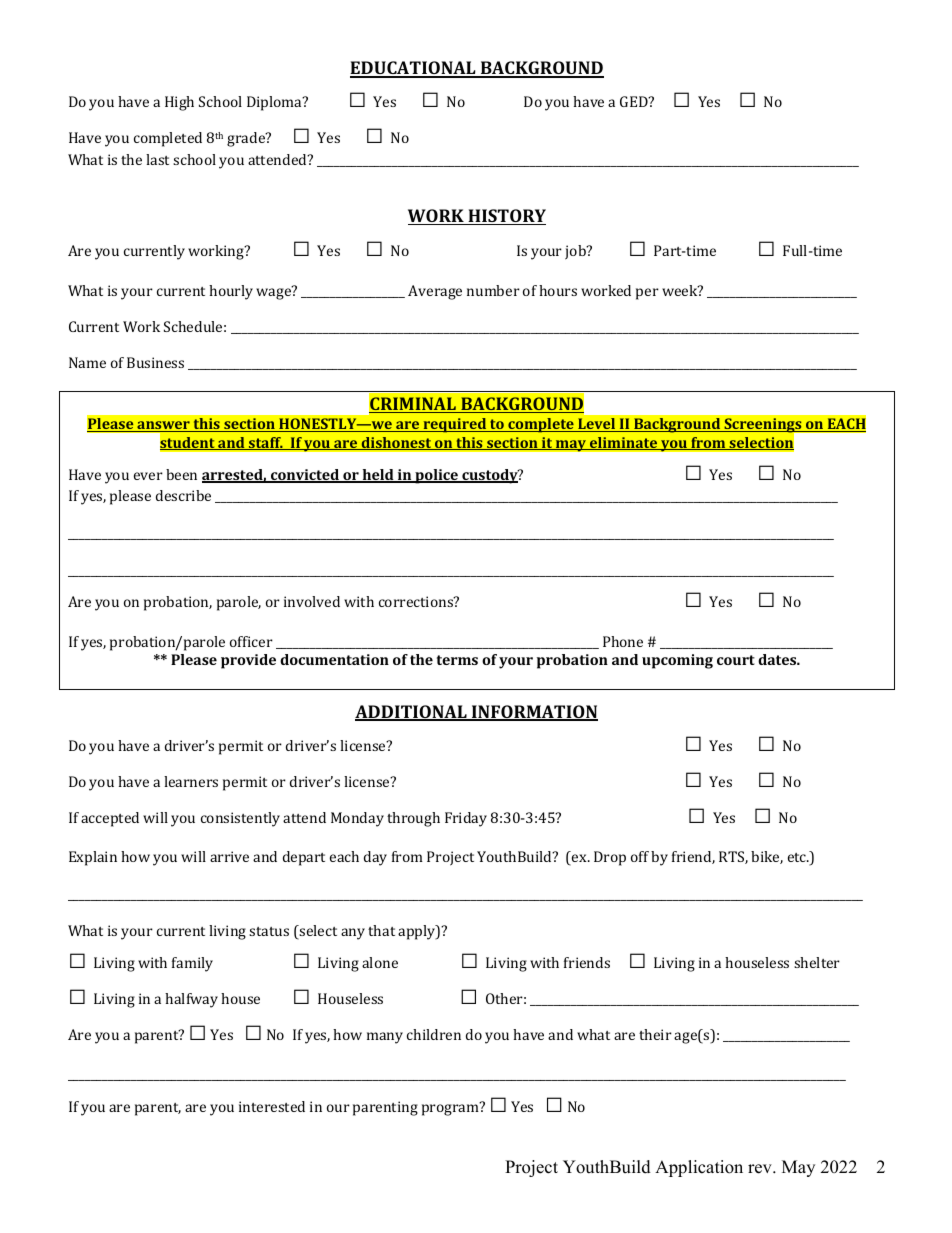 Image resolution: width=952 pixels, height=1233 pixels. What do you see at coordinates (179, 103) in the page?
I see `High` at bounding box center [179, 103].
